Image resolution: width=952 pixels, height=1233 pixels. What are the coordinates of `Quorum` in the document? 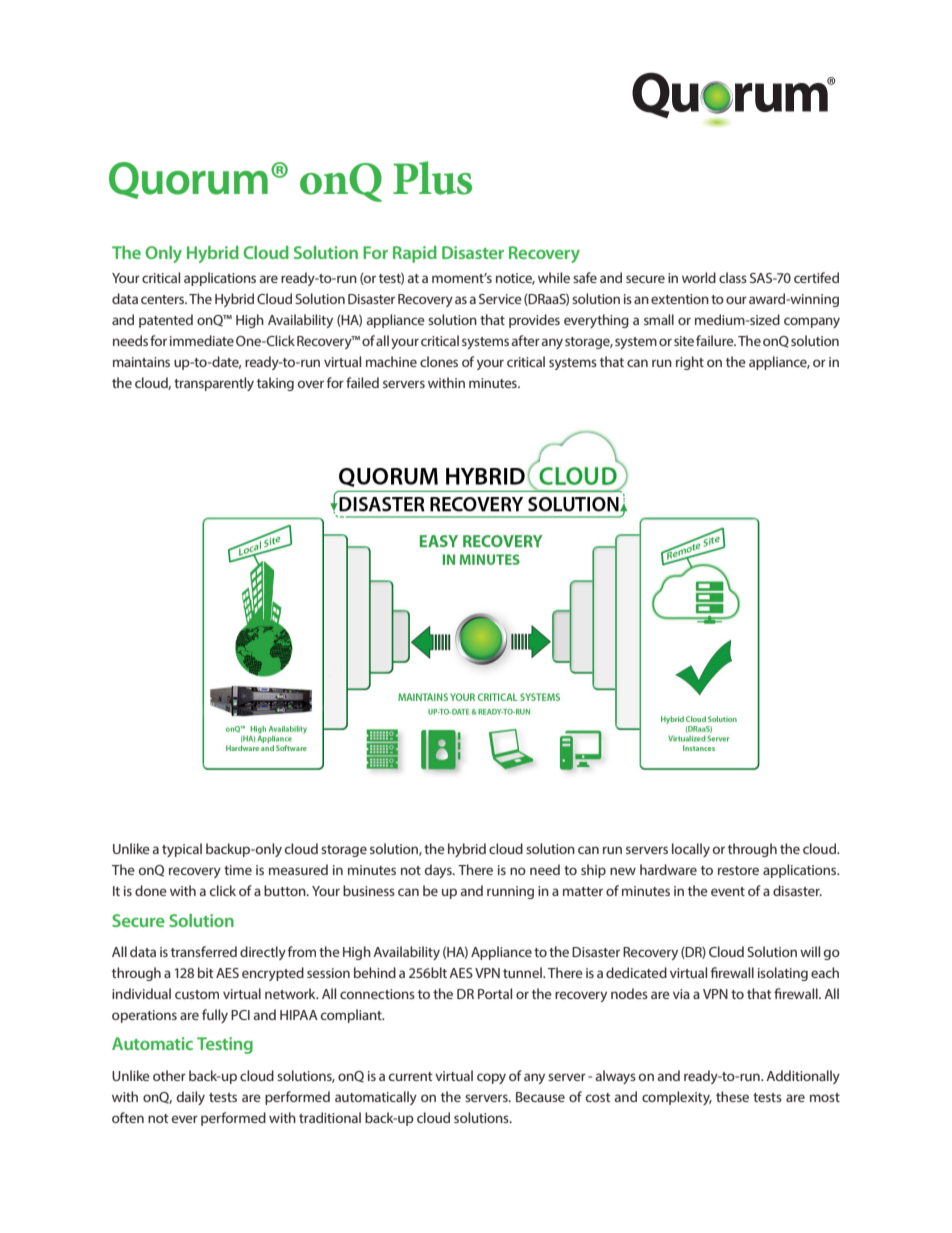 It's located at (188, 180).
